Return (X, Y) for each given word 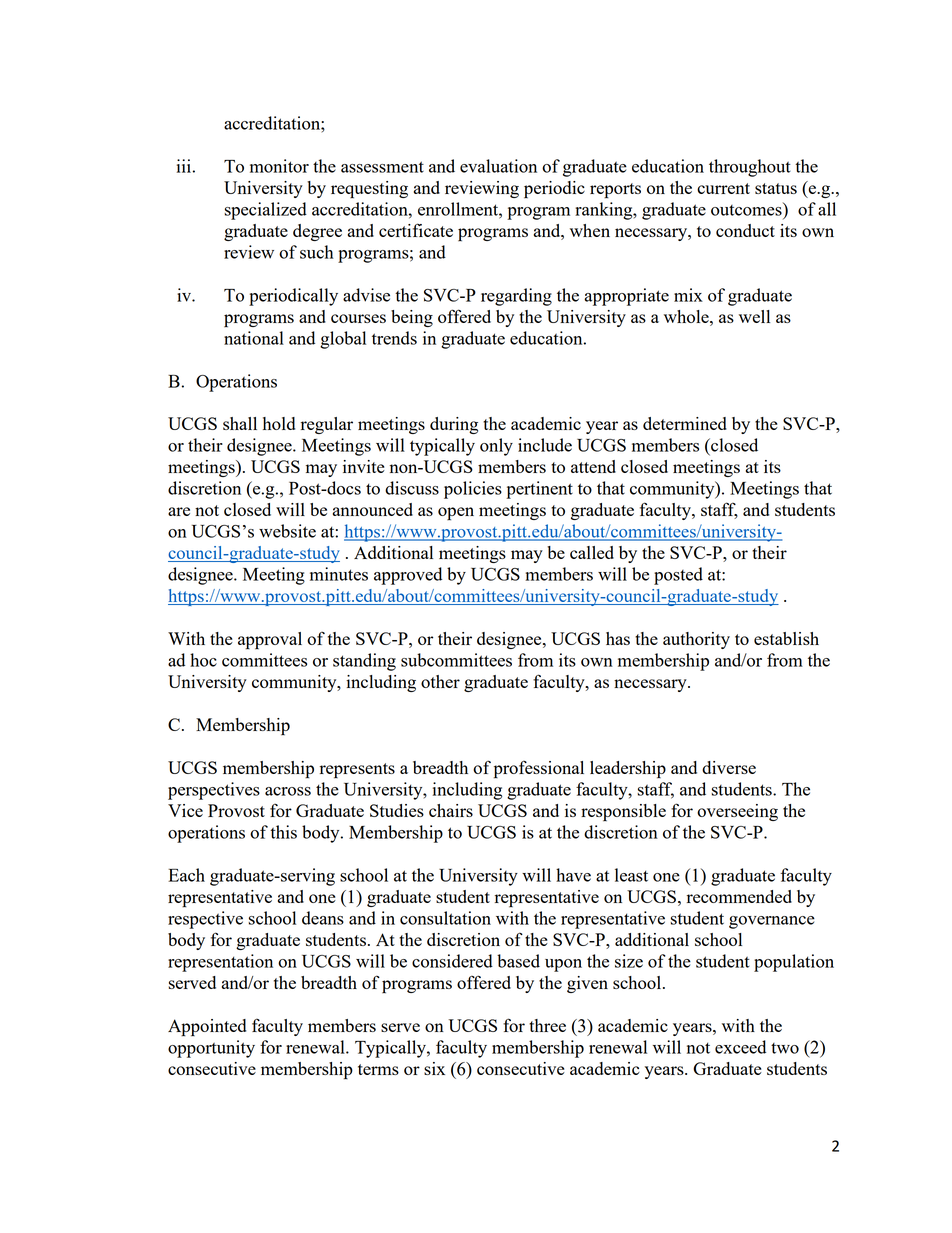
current (723, 188)
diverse (729, 767)
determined (685, 423)
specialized (265, 211)
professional (539, 769)
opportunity (211, 1049)
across (288, 791)
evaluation (498, 166)
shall (240, 423)
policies (473, 490)
